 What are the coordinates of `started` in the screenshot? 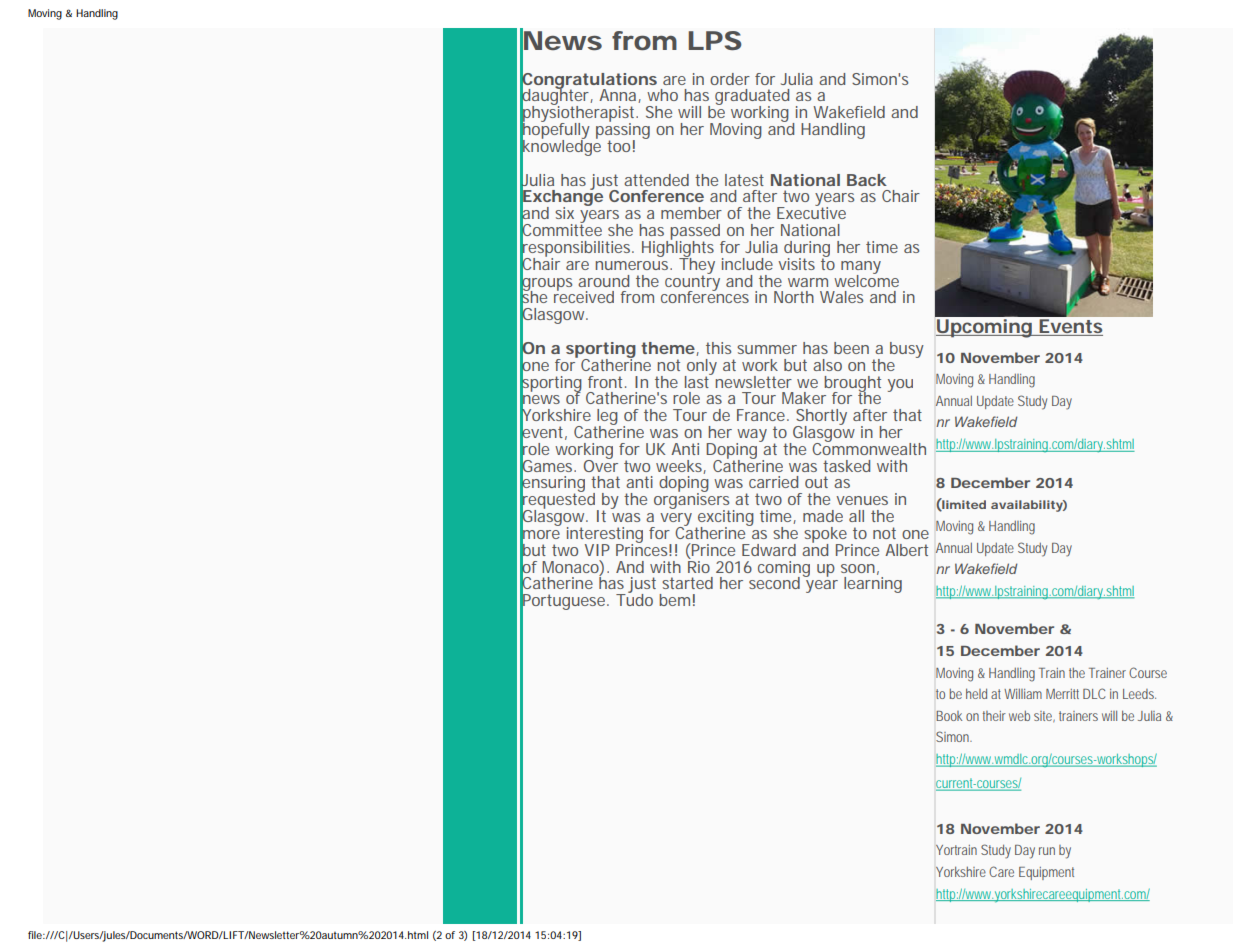 It's located at (687, 583).
